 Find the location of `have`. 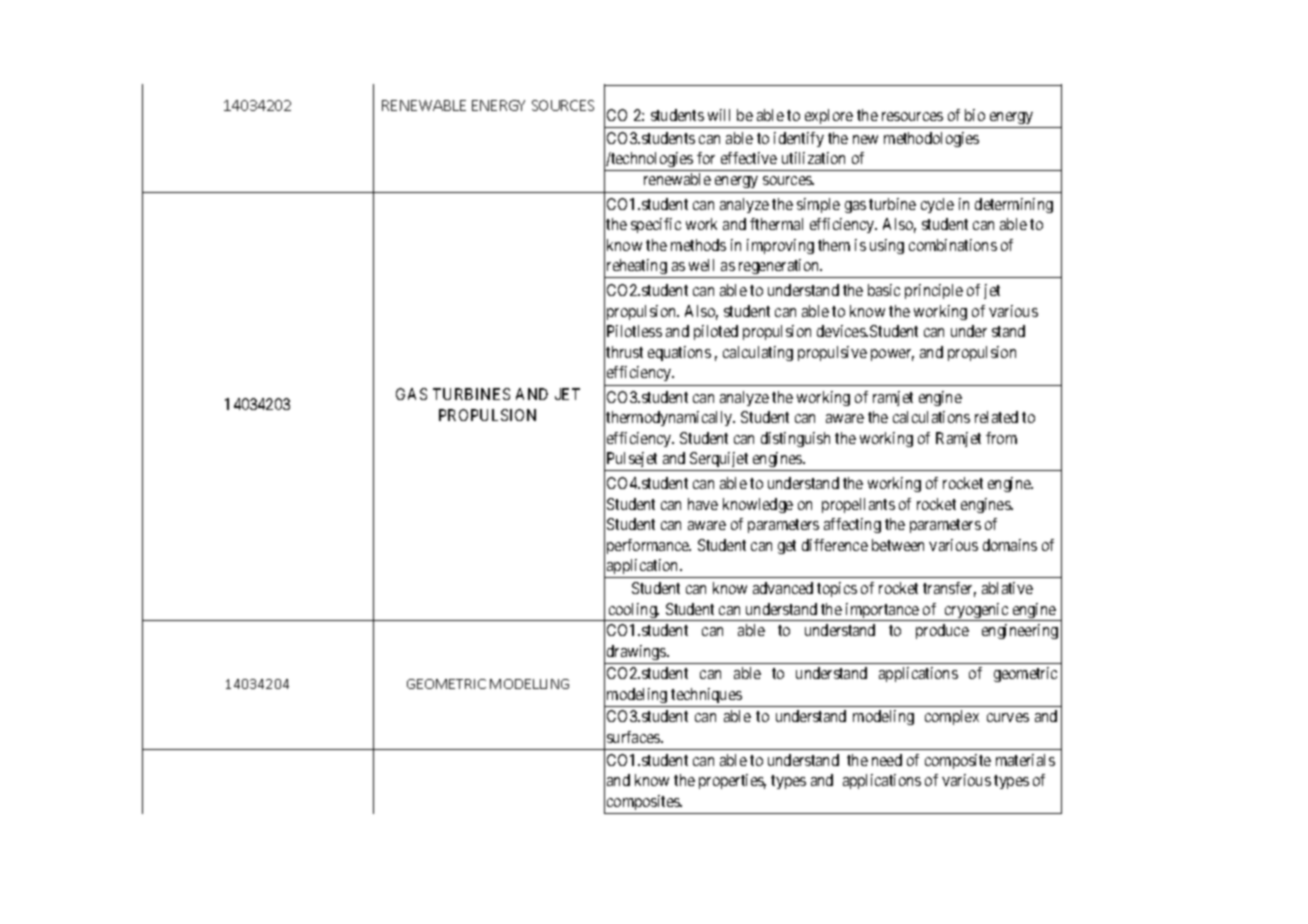

have is located at coordinates (703, 504).
